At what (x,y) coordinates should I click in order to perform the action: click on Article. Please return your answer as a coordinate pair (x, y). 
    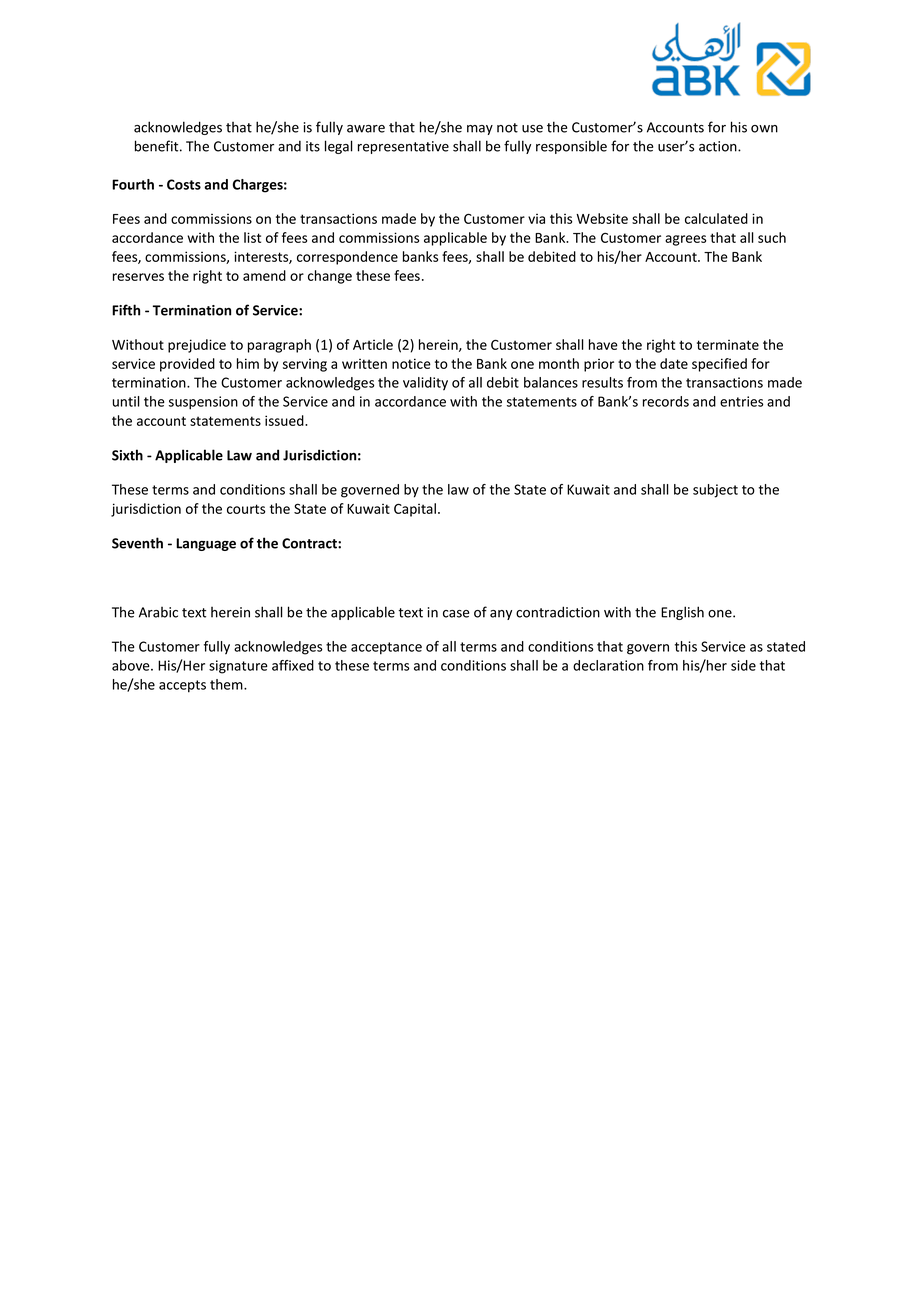
    Looking at the image, I should click on (373, 344).
